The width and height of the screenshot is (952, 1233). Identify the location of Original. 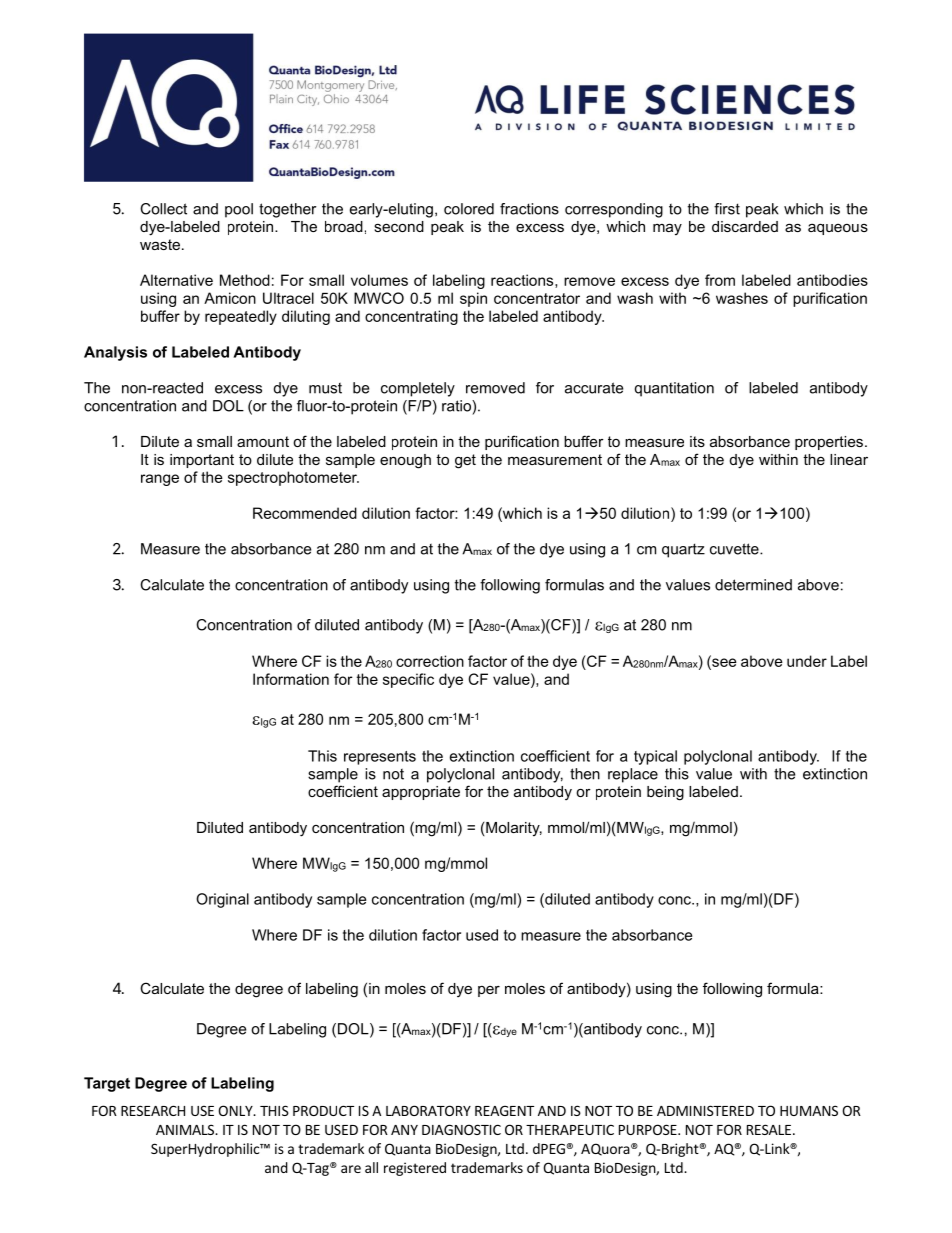
(222, 900).
